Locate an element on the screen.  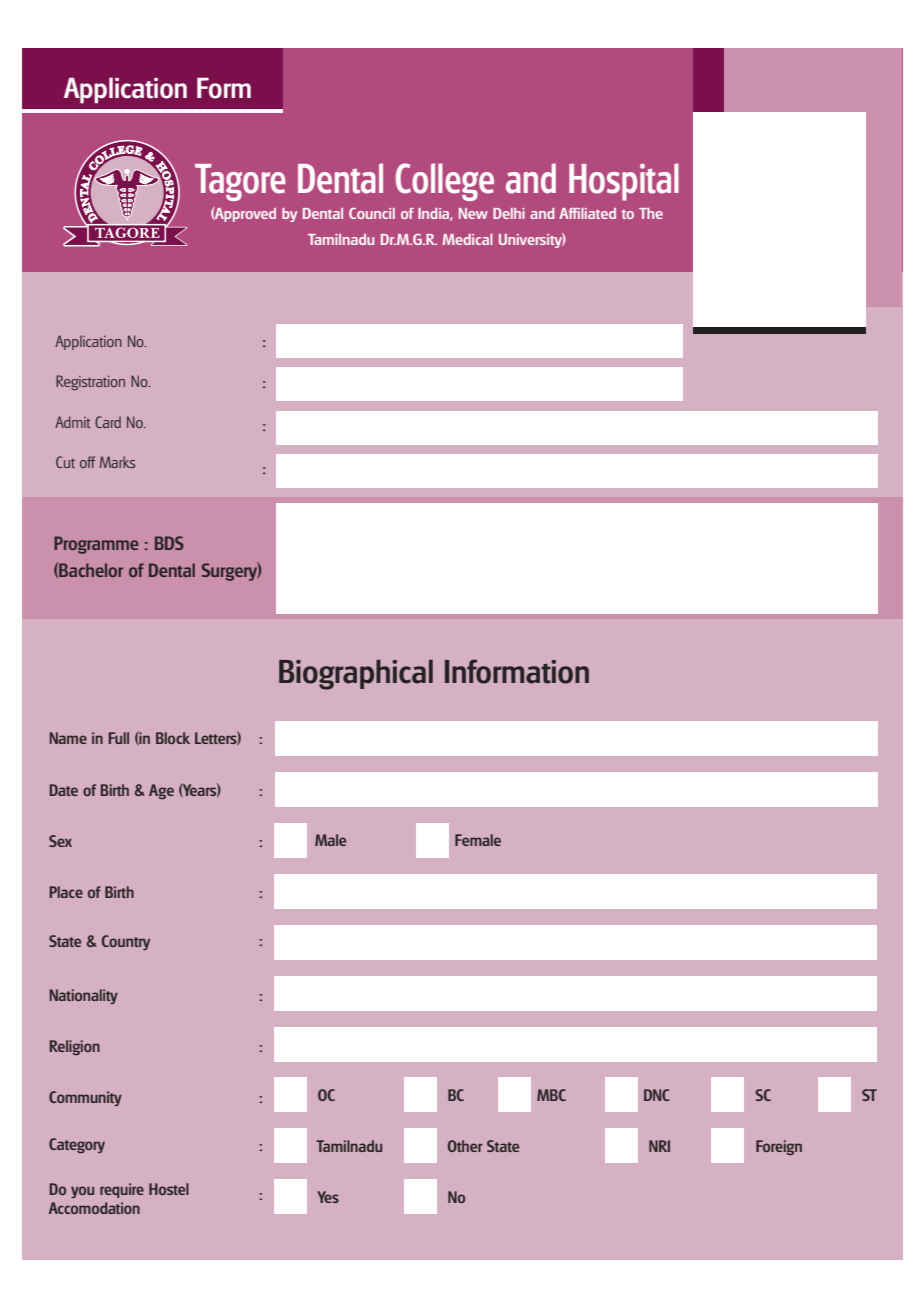
Council is located at coordinates (372, 213).
